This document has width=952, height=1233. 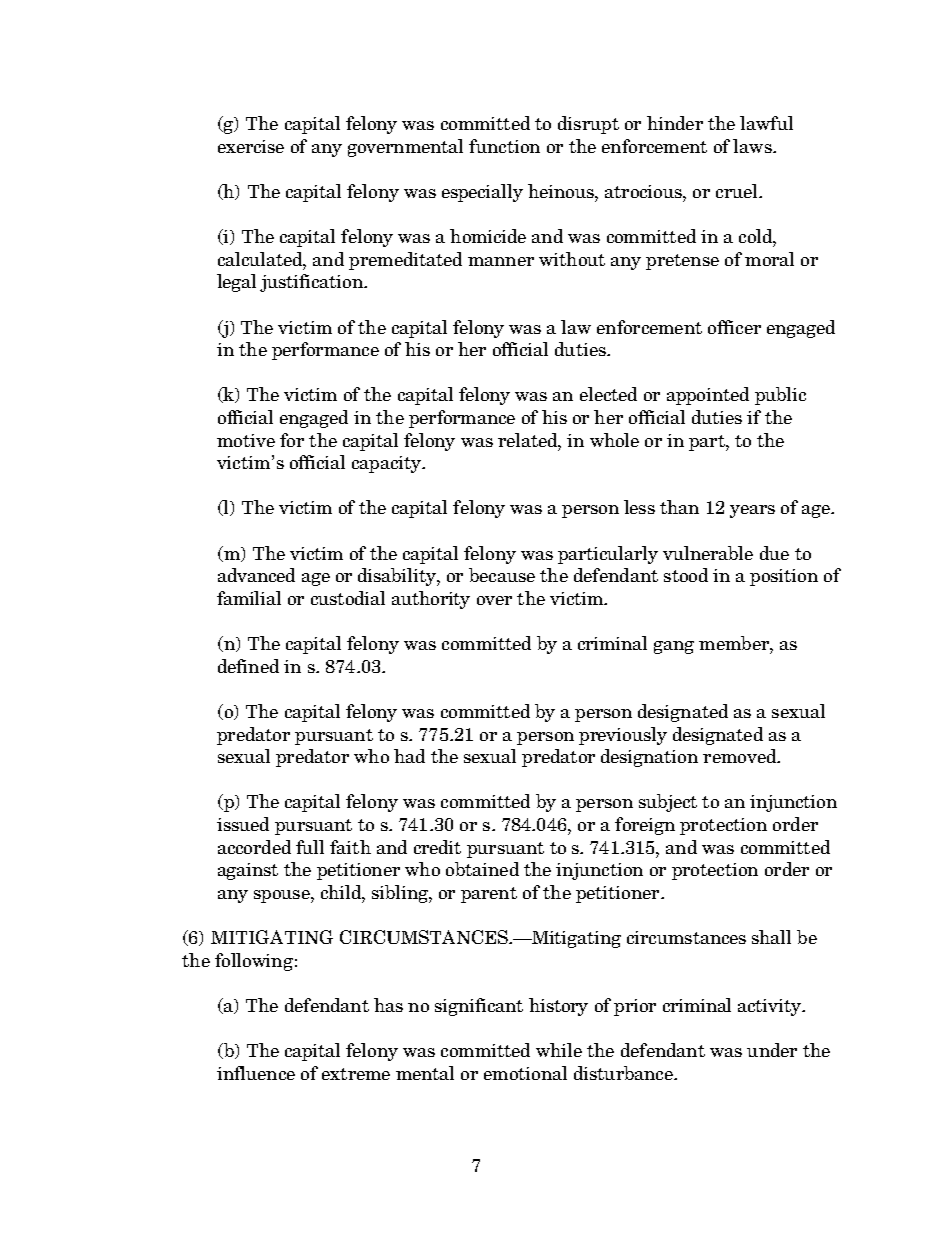 I want to click on influence, so click(x=256, y=1073).
